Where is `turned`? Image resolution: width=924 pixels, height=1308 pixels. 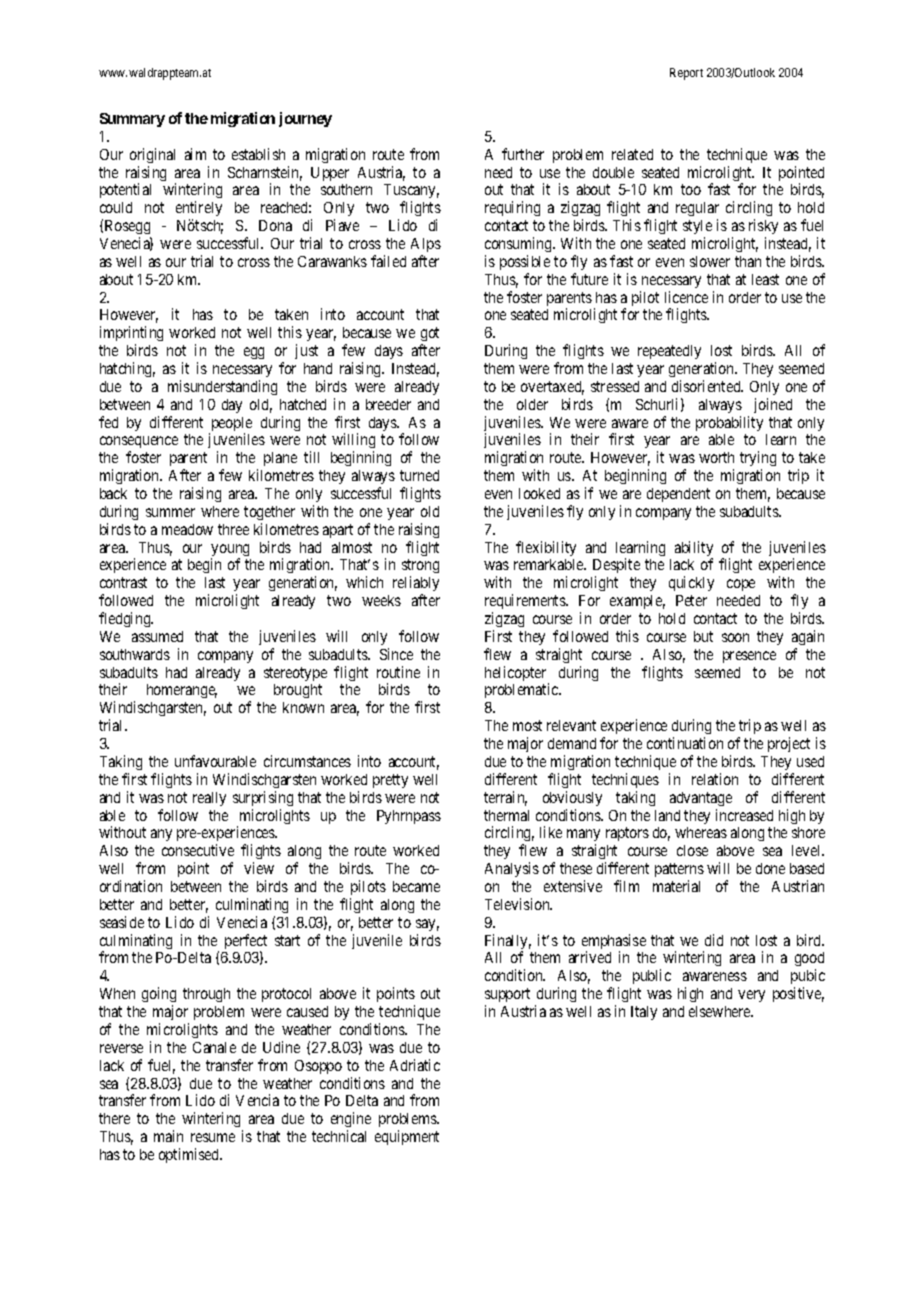
turned is located at coordinates (419, 475).
